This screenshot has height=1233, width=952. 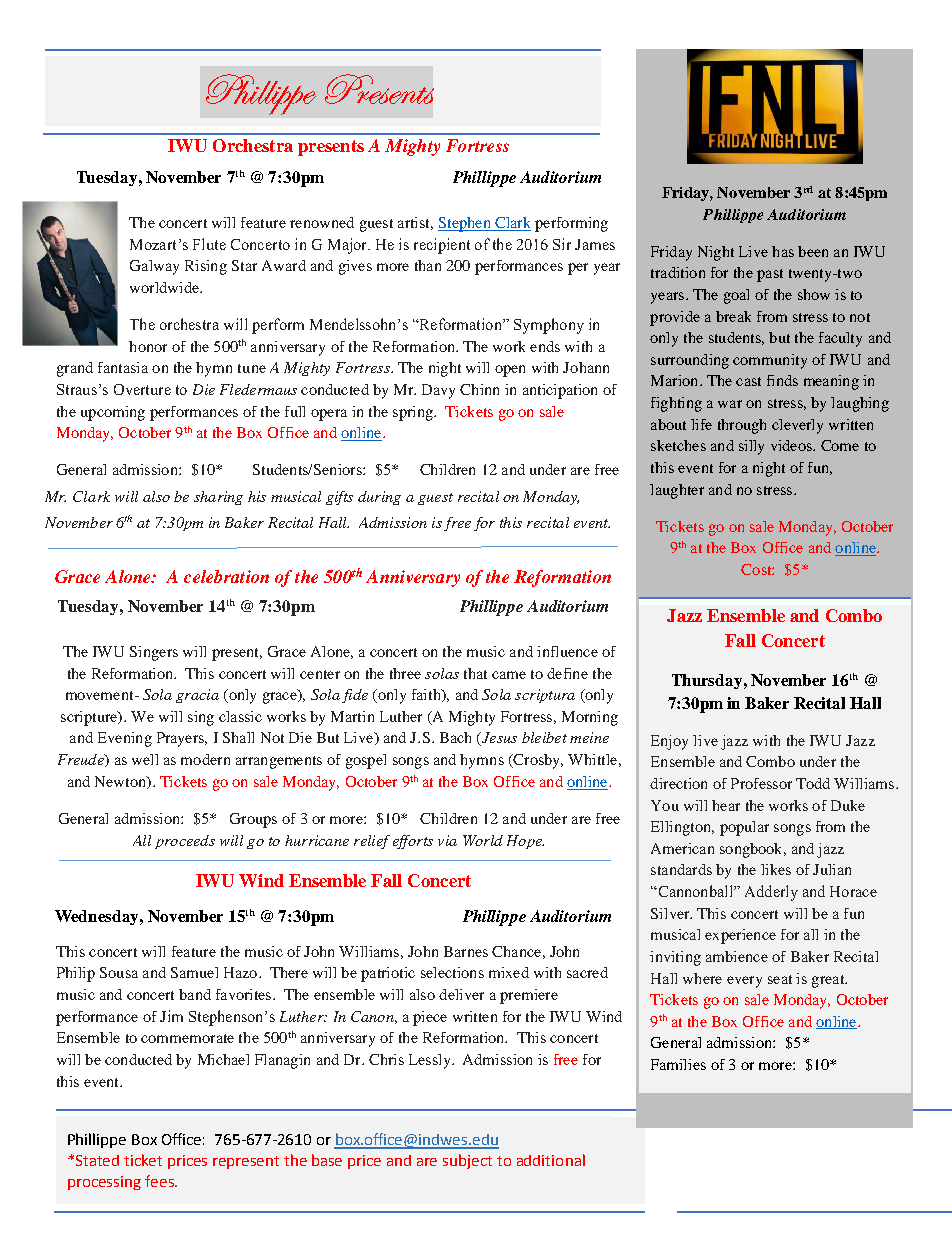 What do you see at coordinates (197, 696) in the screenshot?
I see `gracia` at bounding box center [197, 696].
